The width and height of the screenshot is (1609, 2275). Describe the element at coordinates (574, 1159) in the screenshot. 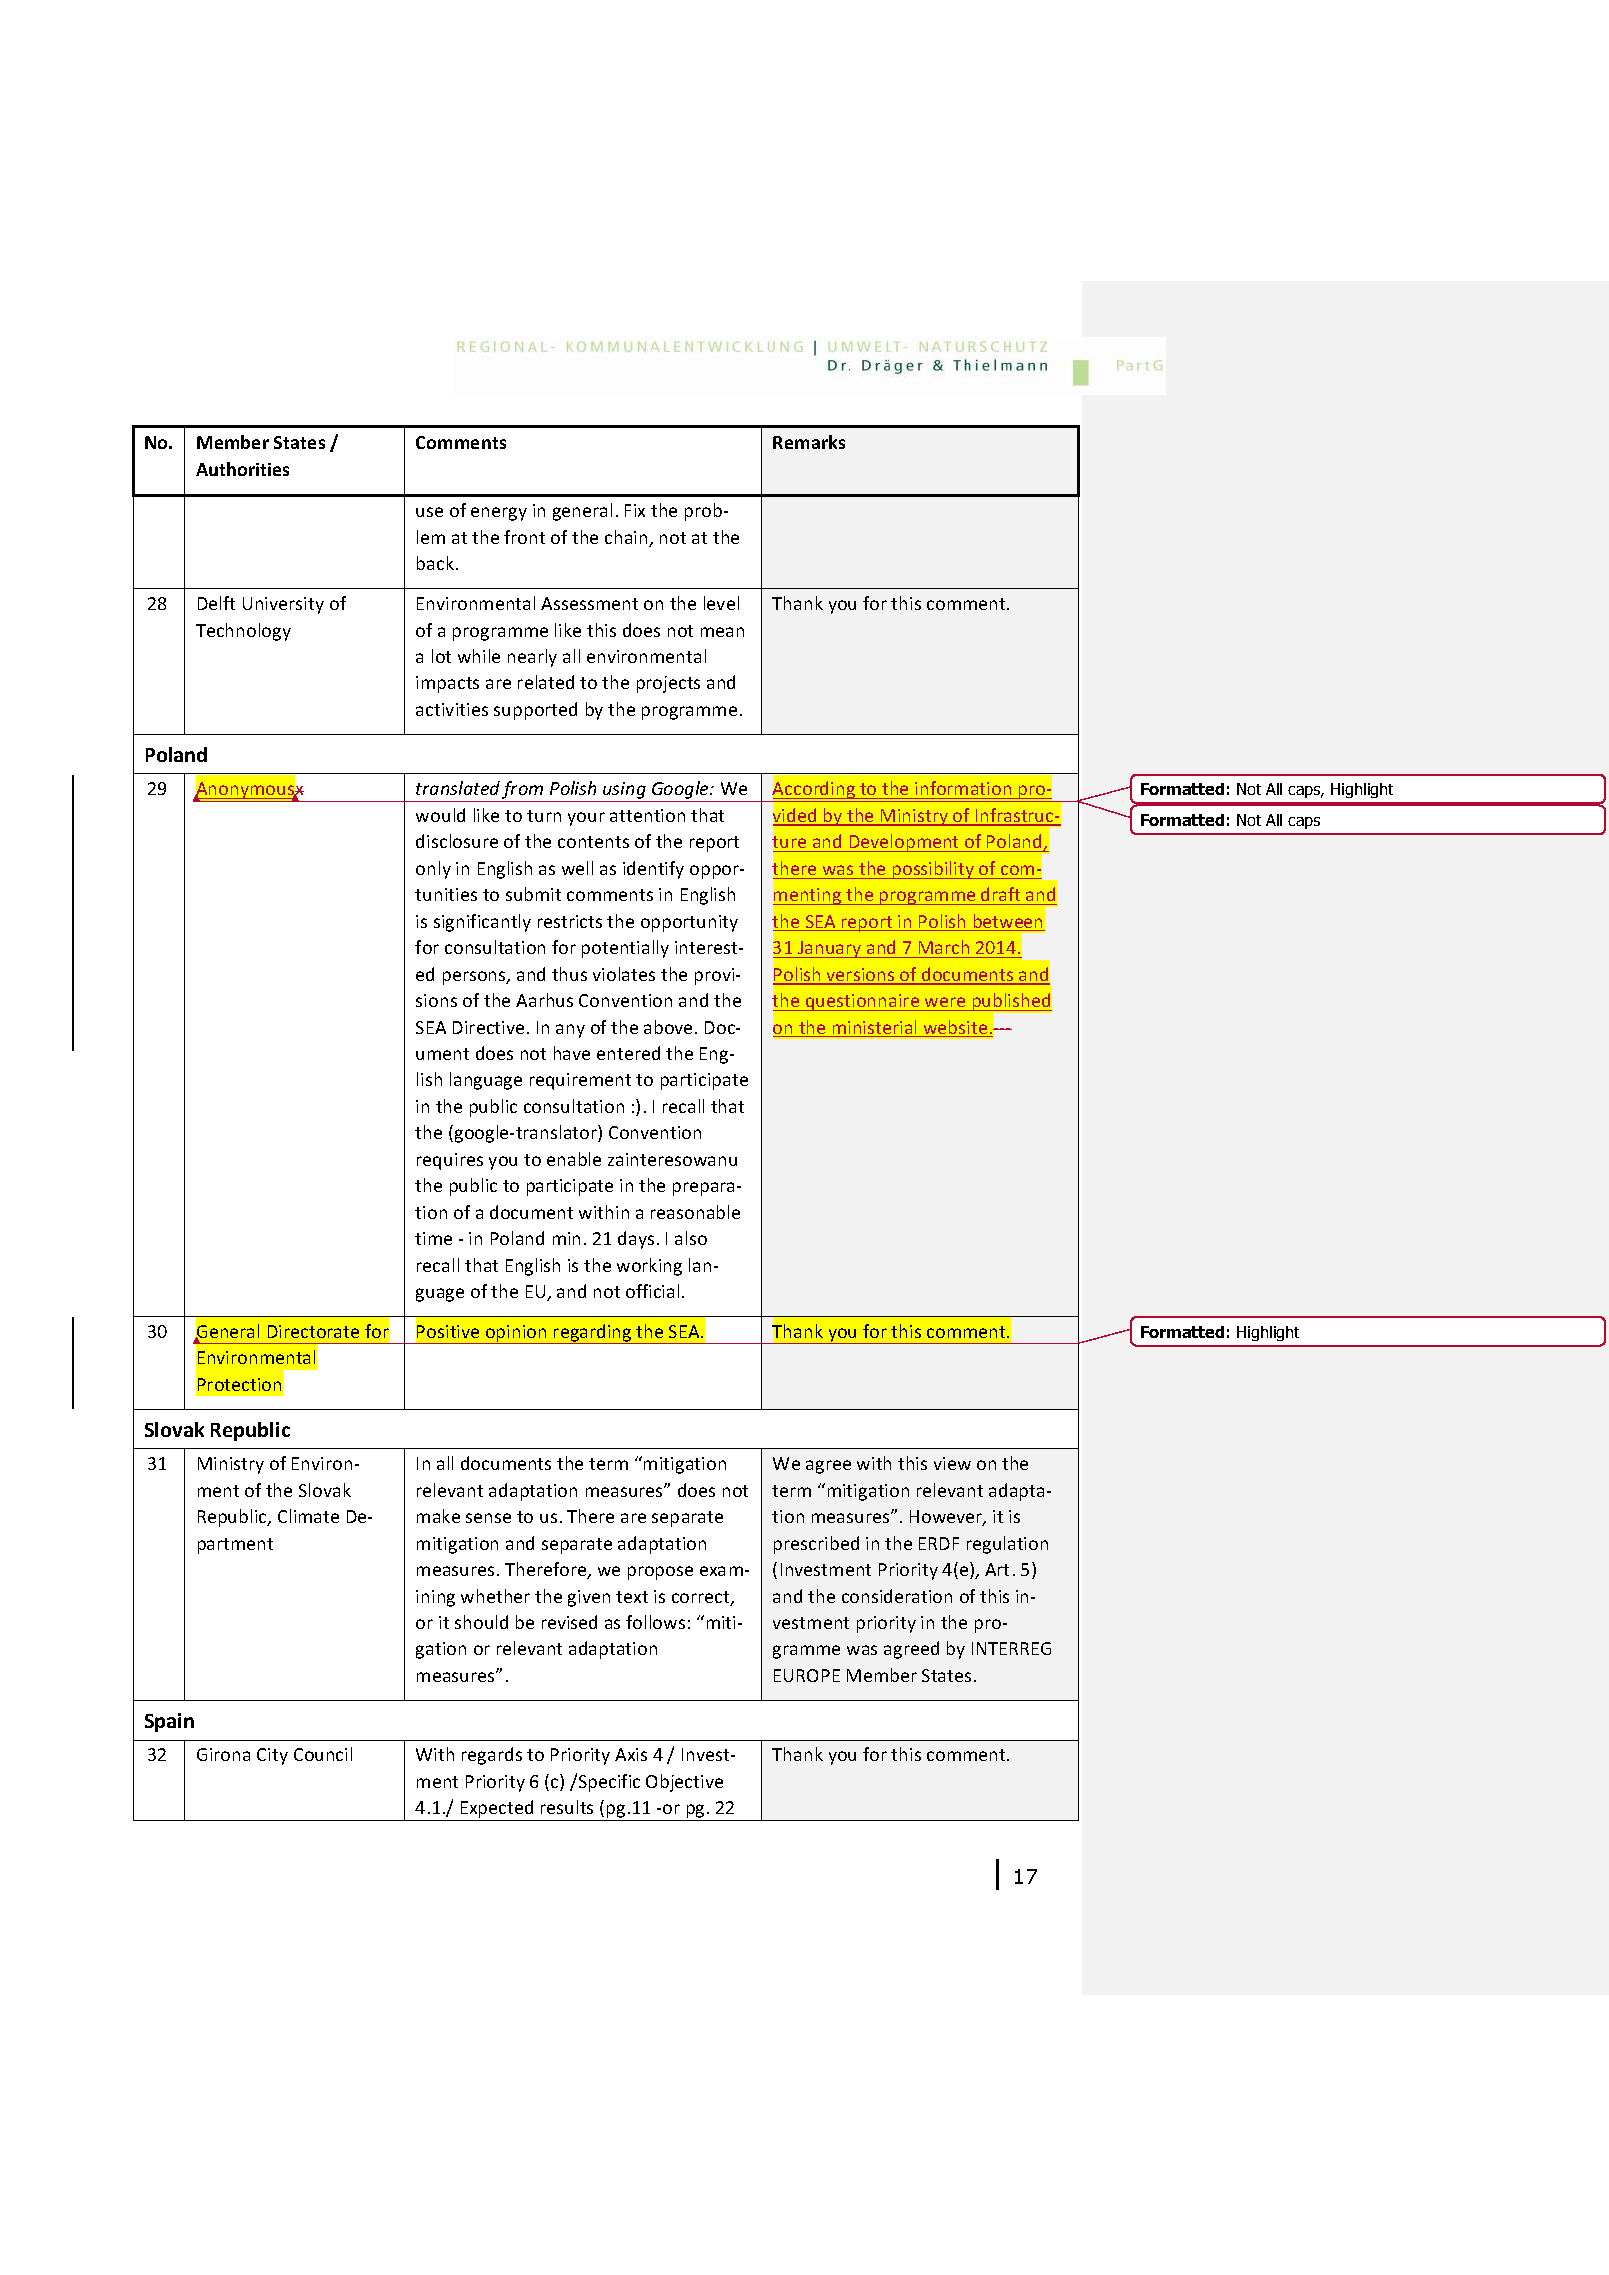

I see `enable` at that location.
